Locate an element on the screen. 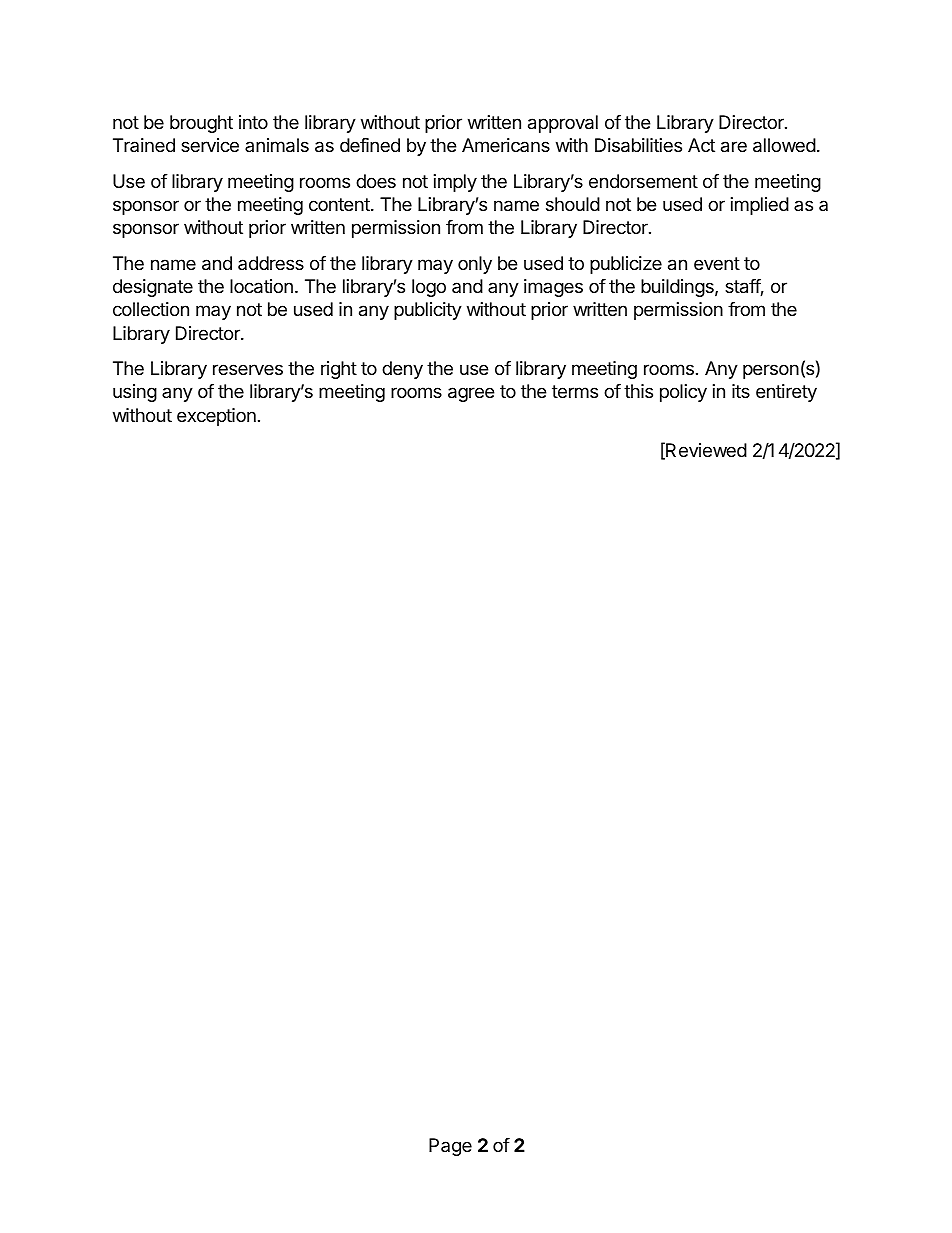  agree is located at coordinates (471, 394).
